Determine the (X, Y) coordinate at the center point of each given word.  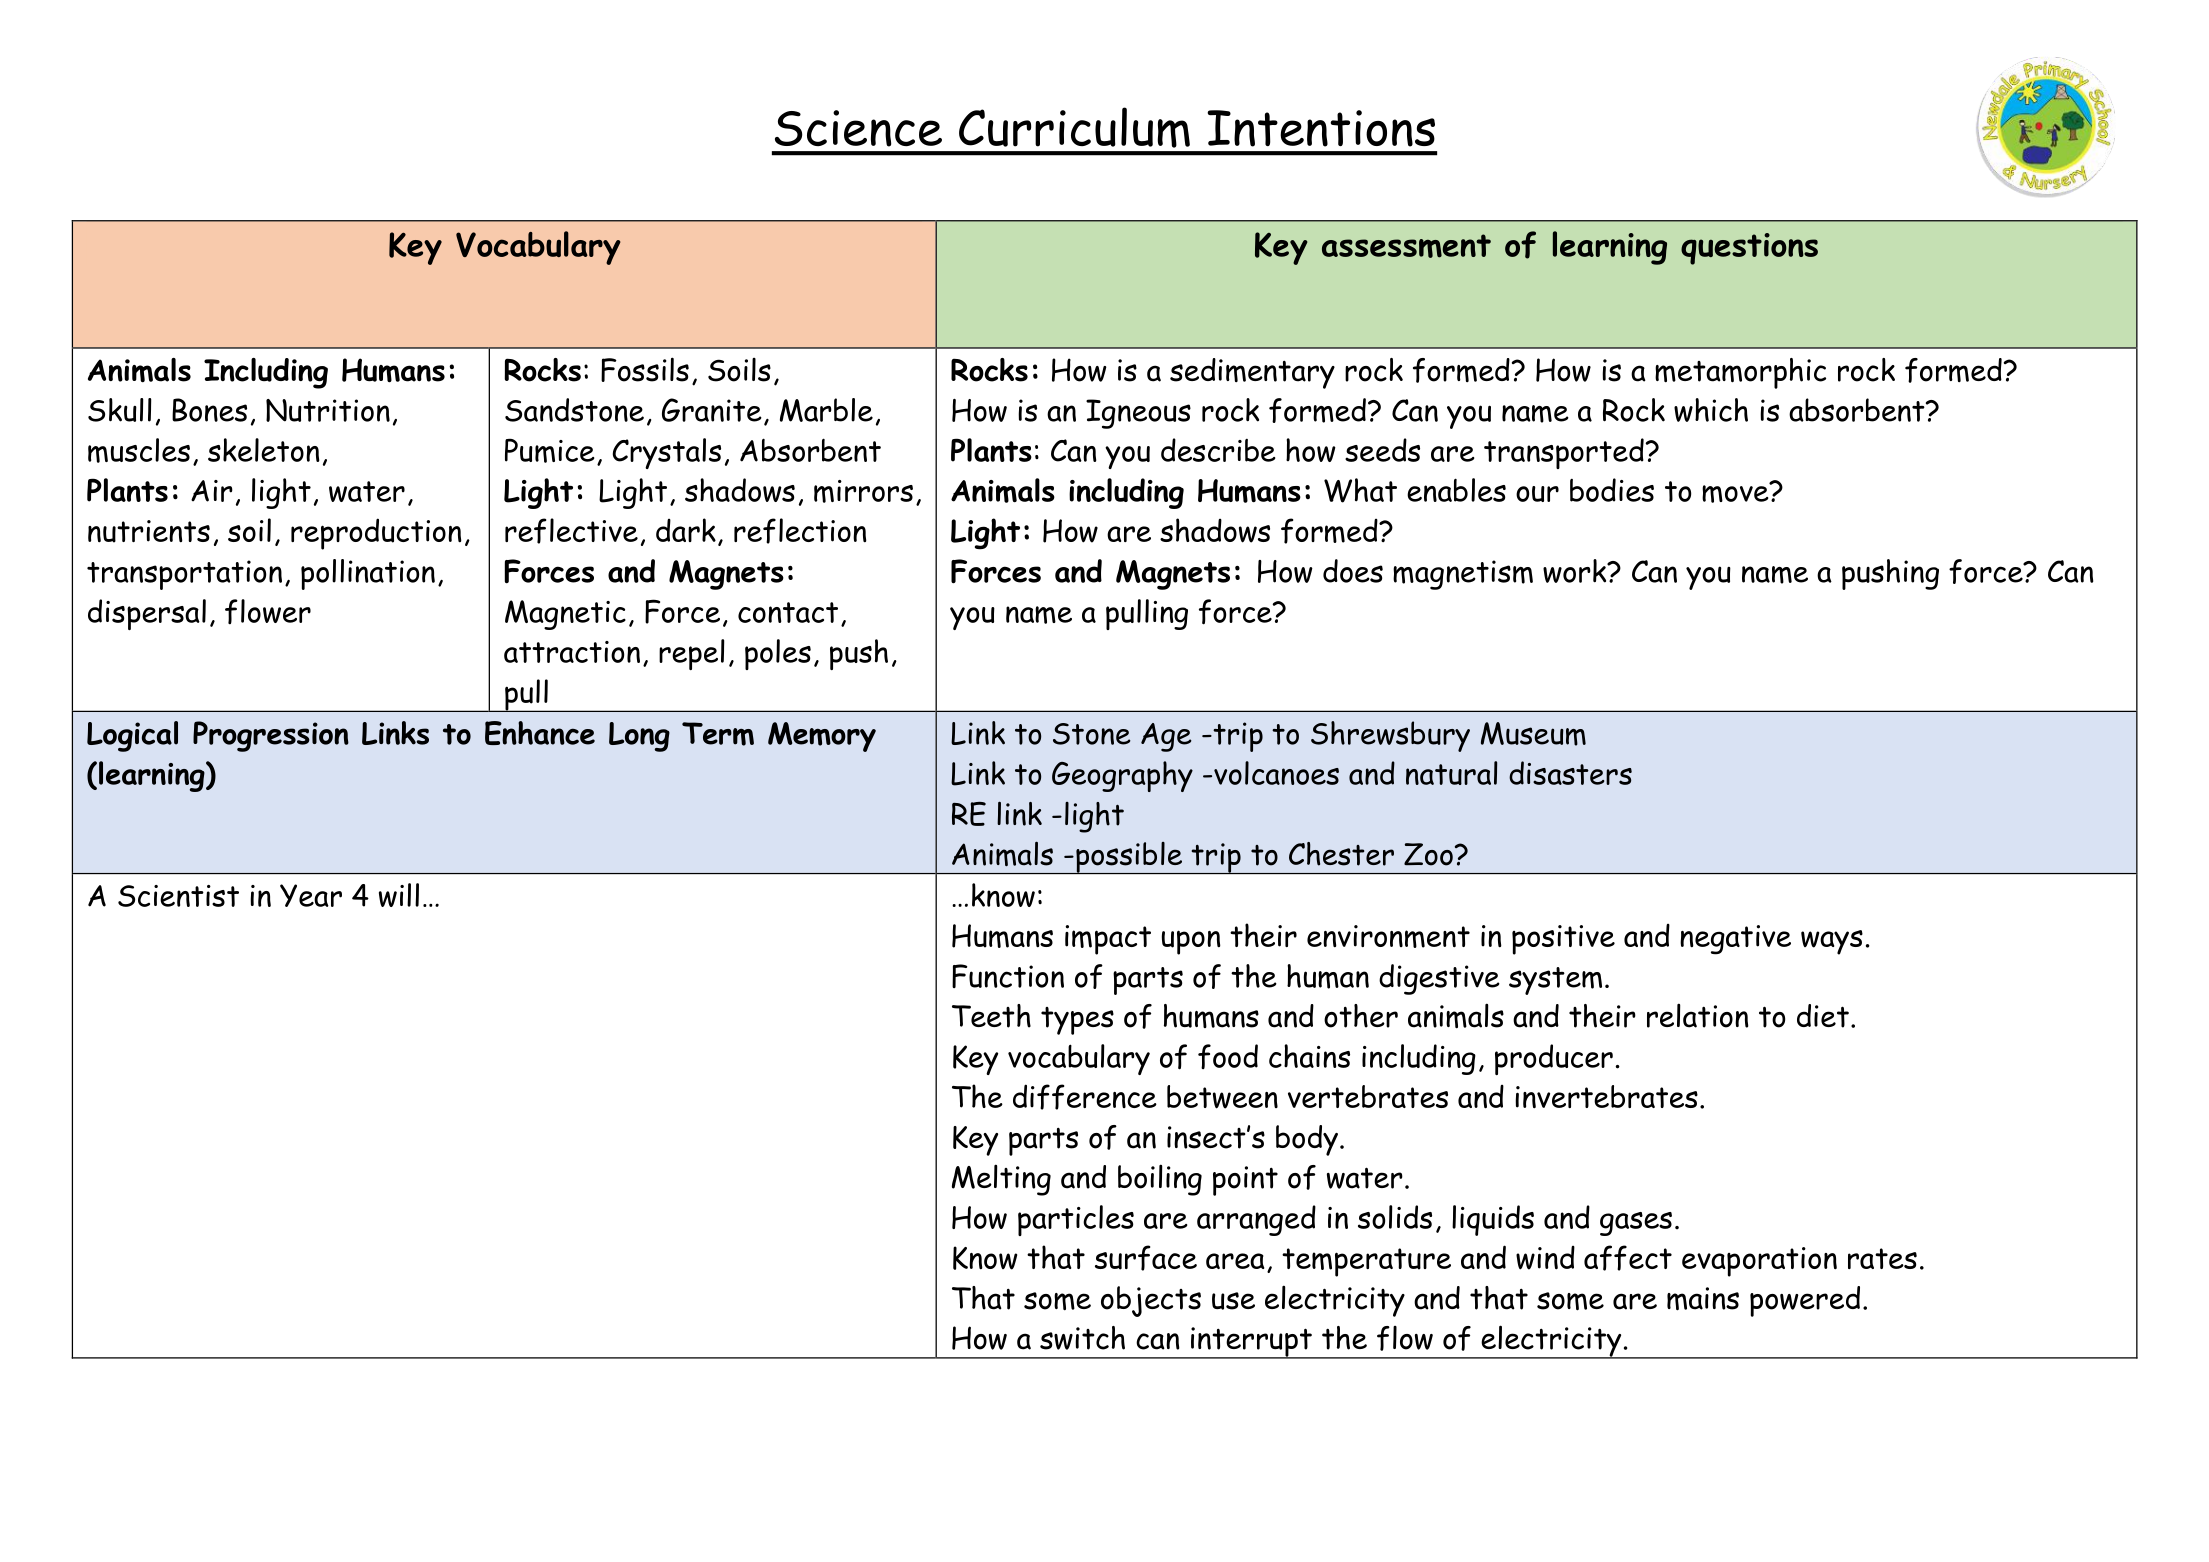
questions (1749, 249)
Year (311, 895)
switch (1082, 1338)
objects (1151, 1301)
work (1576, 571)
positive (1563, 940)
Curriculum (1074, 127)
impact (1108, 940)
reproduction (376, 534)
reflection (800, 531)
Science (858, 128)
